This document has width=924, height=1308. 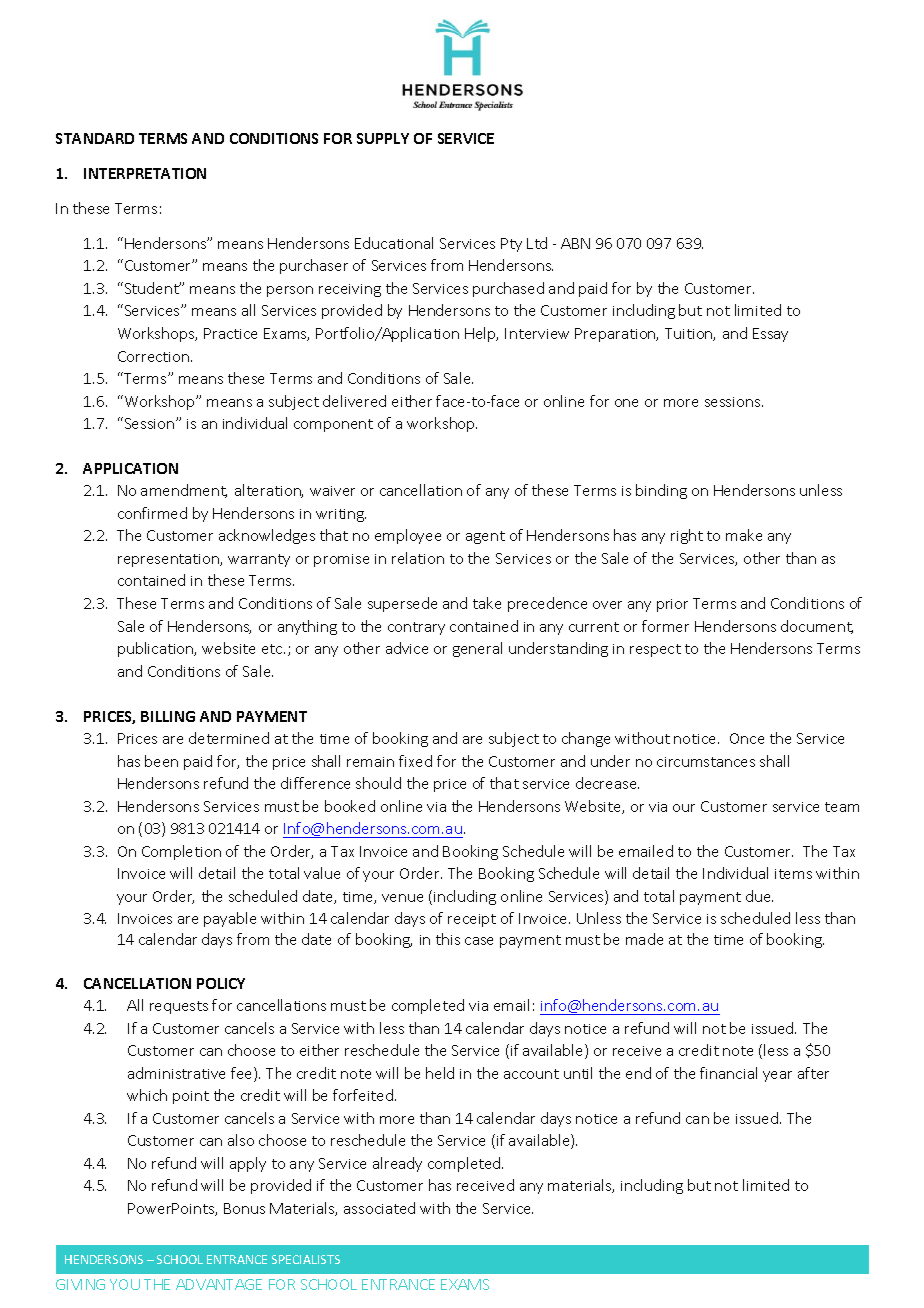 What do you see at coordinates (575, 243) in the document?
I see `ABN` at bounding box center [575, 243].
